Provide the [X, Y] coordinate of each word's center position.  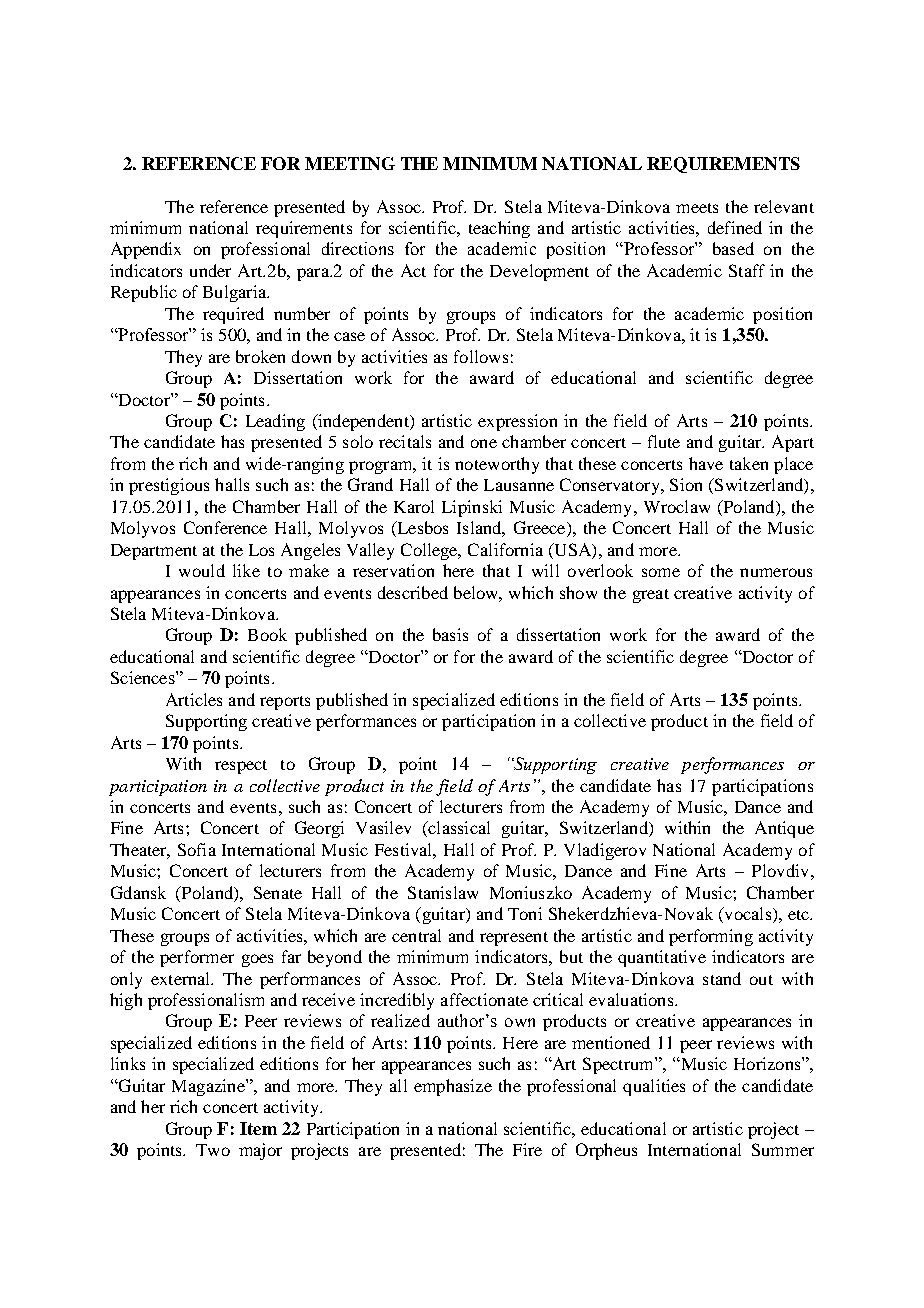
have [706, 463]
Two [213, 1150]
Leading [275, 422]
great [651, 596]
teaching [499, 229]
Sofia [197, 849]
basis [450, 634]
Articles [194, 699]
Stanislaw [443, 892]
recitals [405, 441]
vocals [748, 915]
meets [697, 208]
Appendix [146, 250]
